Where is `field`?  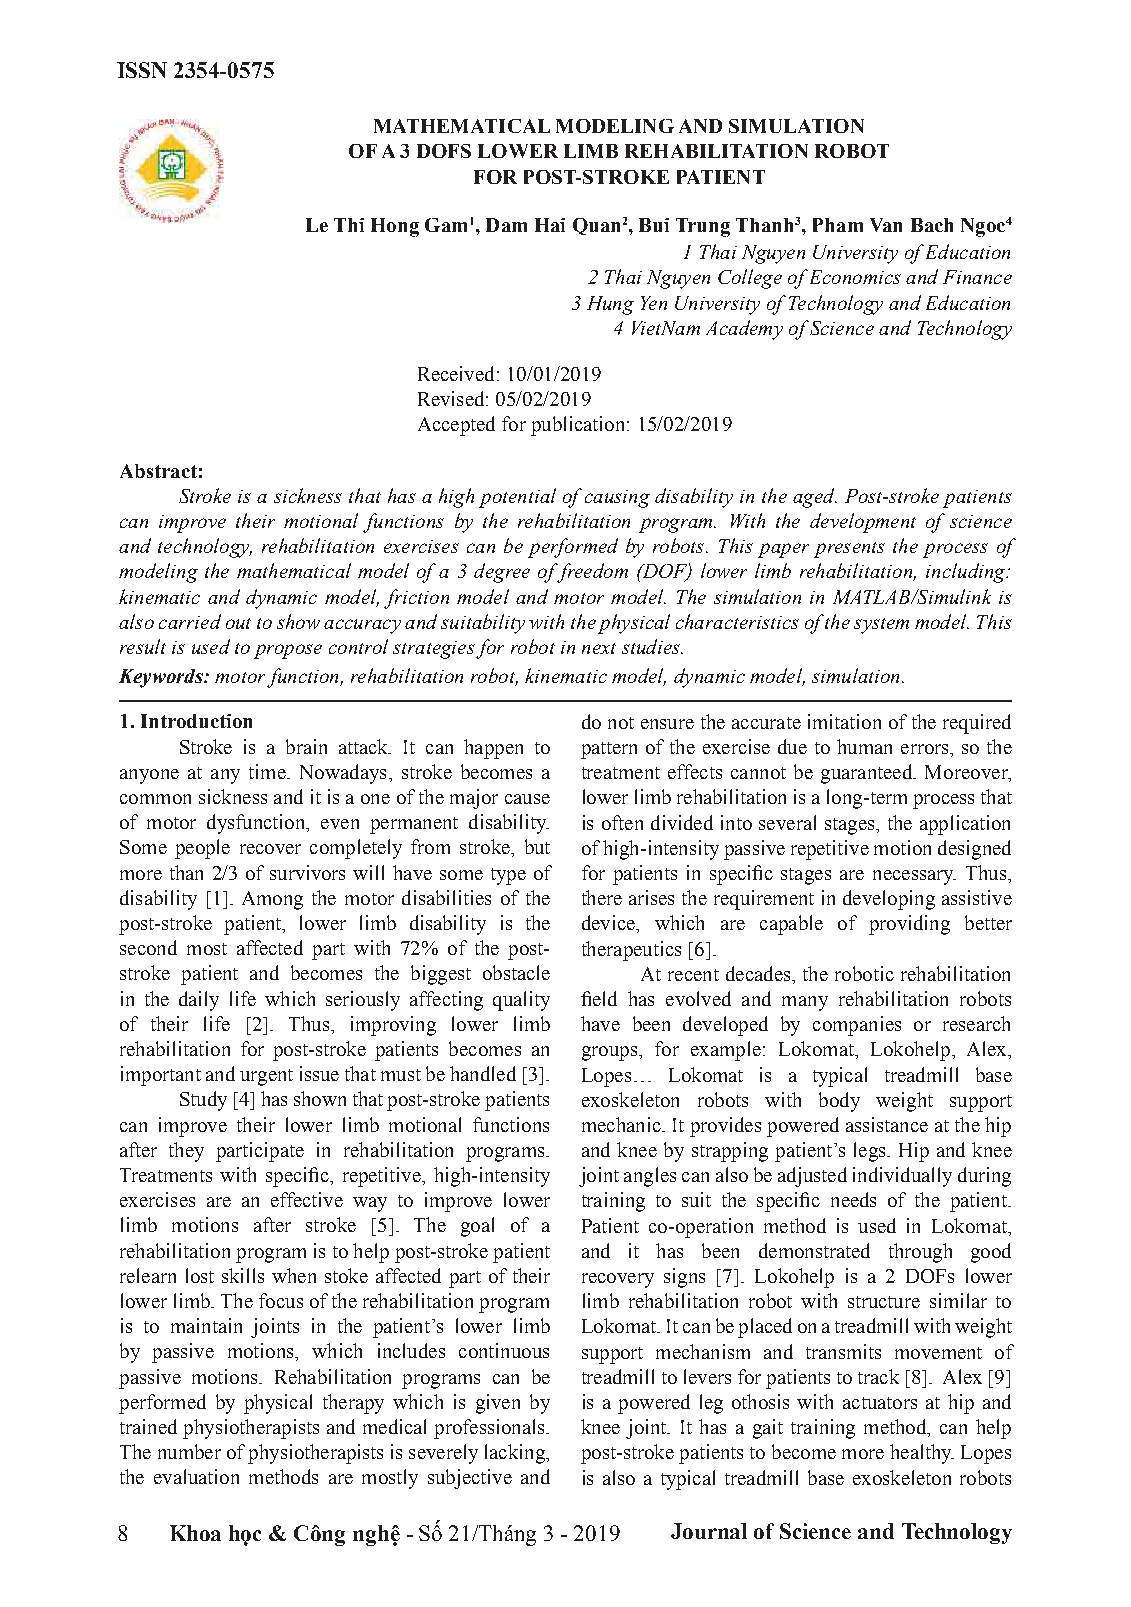 field is located at coordinates (599, 998).
